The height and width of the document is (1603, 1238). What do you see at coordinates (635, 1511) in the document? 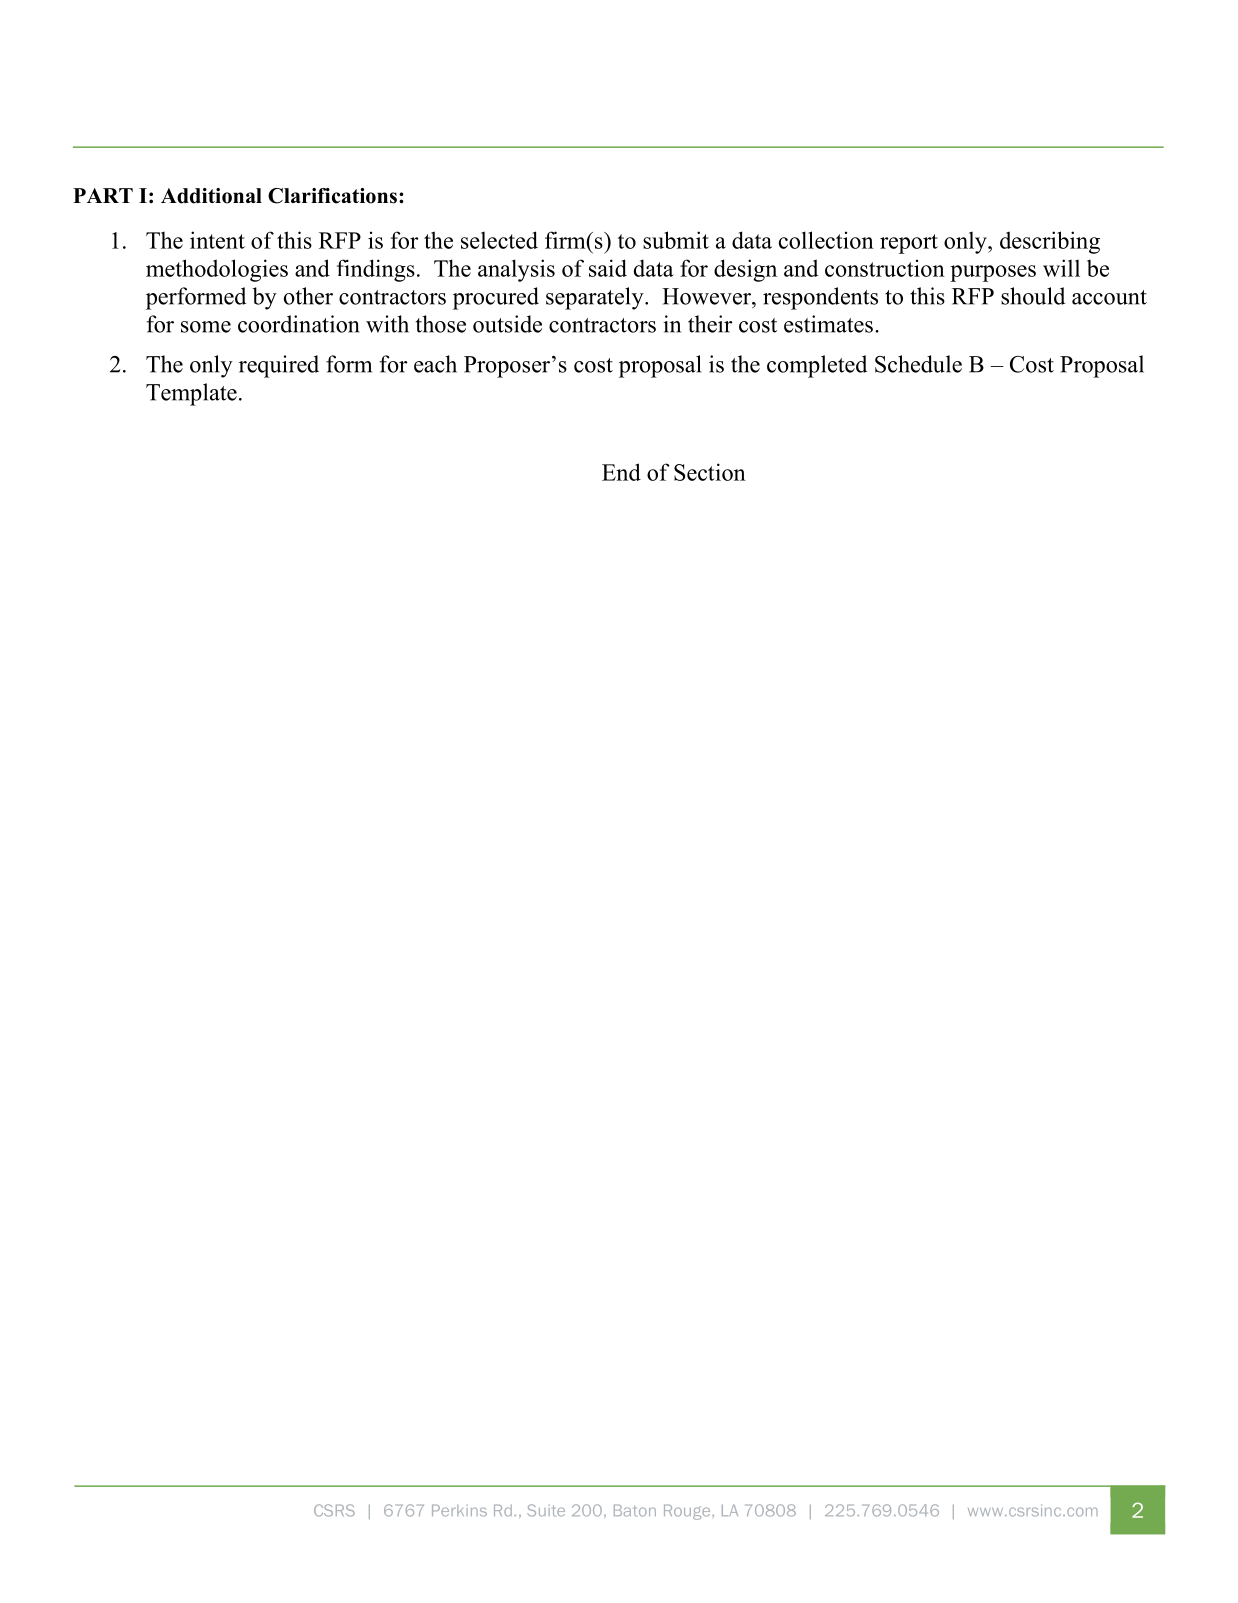
I see `Baton` at bounding box center [635, 1511].
